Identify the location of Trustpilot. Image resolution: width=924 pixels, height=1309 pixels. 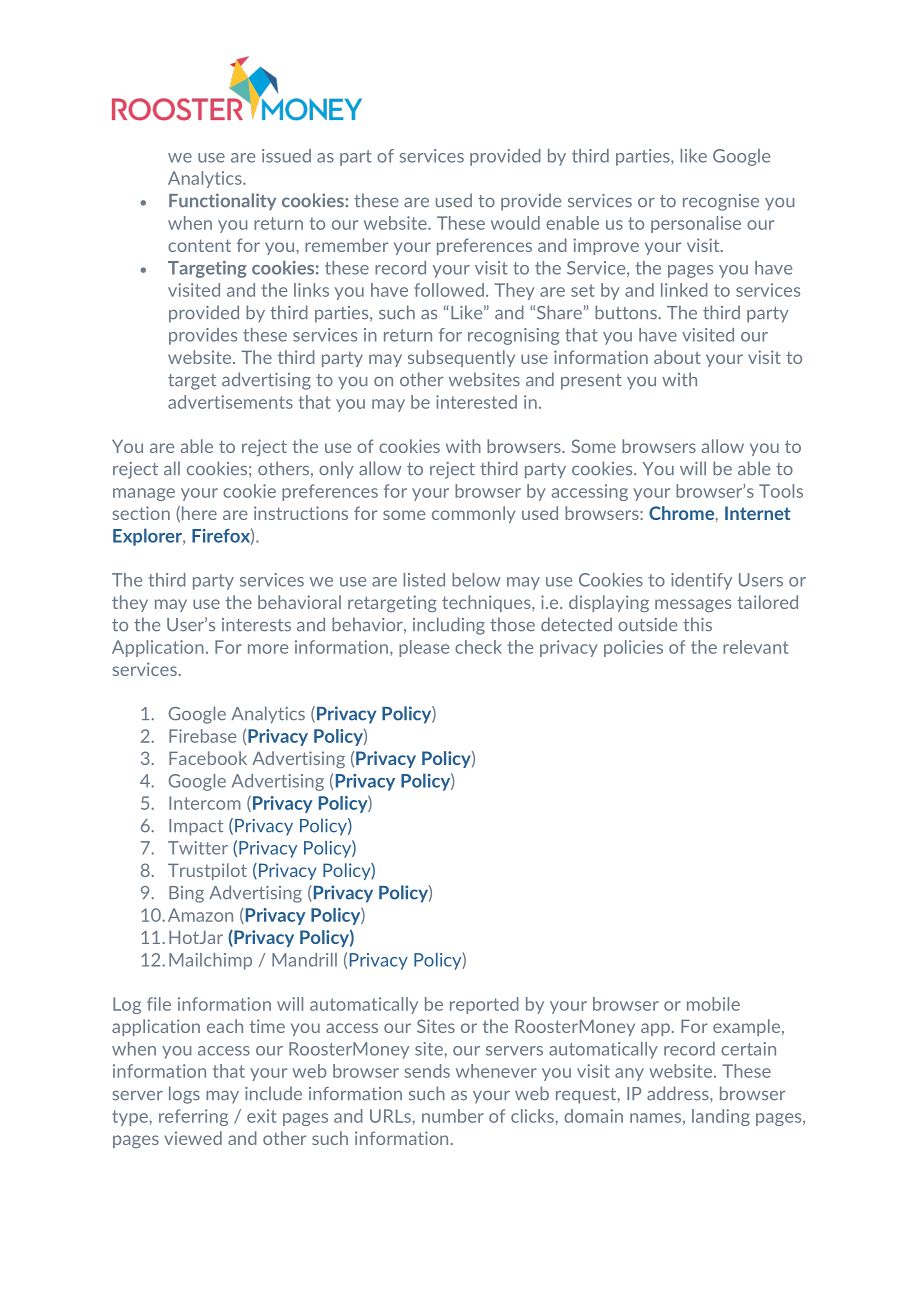
(207, 871).
